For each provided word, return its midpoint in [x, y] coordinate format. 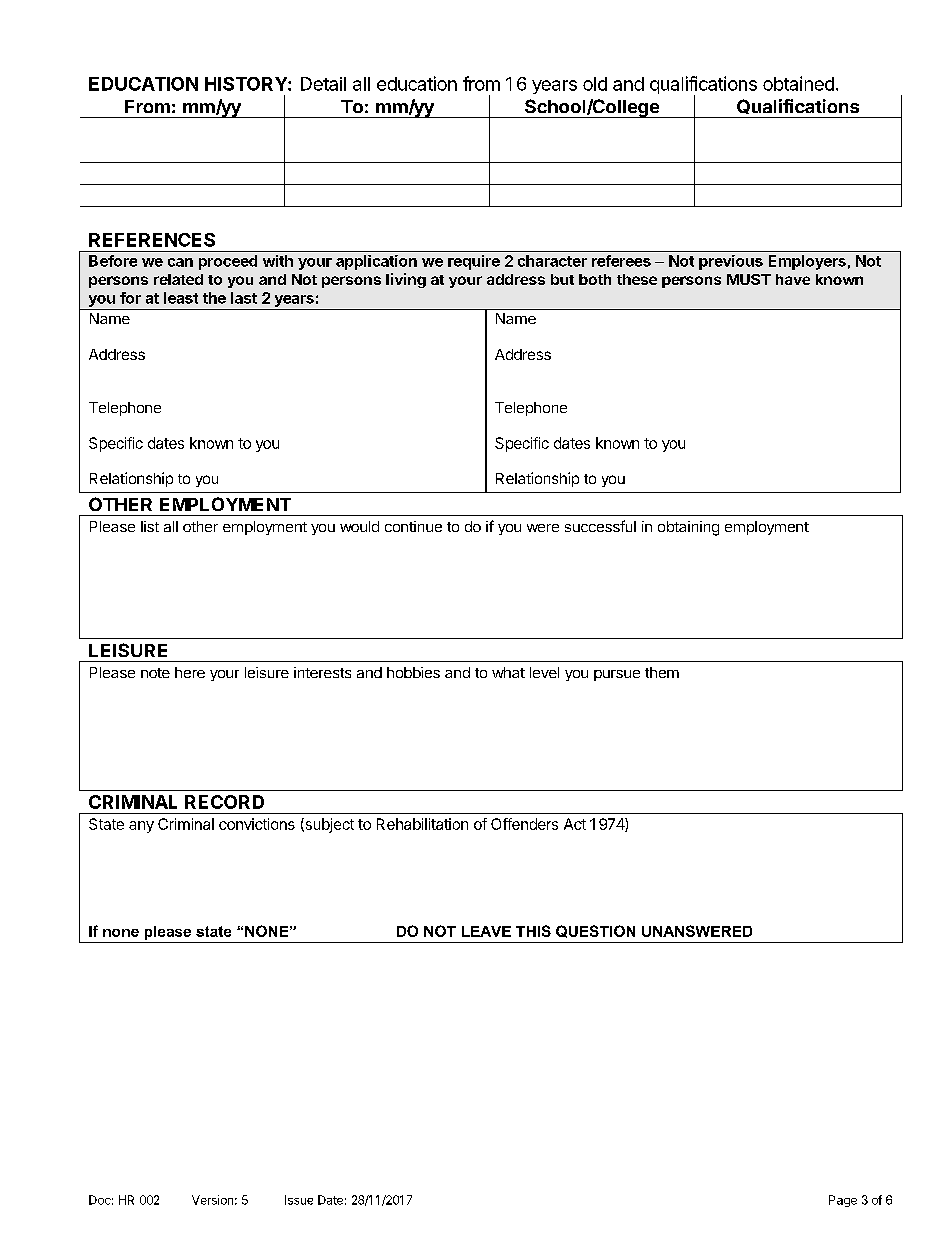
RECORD [224, 802]
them [662, 672]
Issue [299, 1200]
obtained [798, 83]
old [595, 84]
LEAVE [486, 931]
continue [413, 526]
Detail [323, 84]
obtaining [688, 528]
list [150, 526]
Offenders [524, 824]
